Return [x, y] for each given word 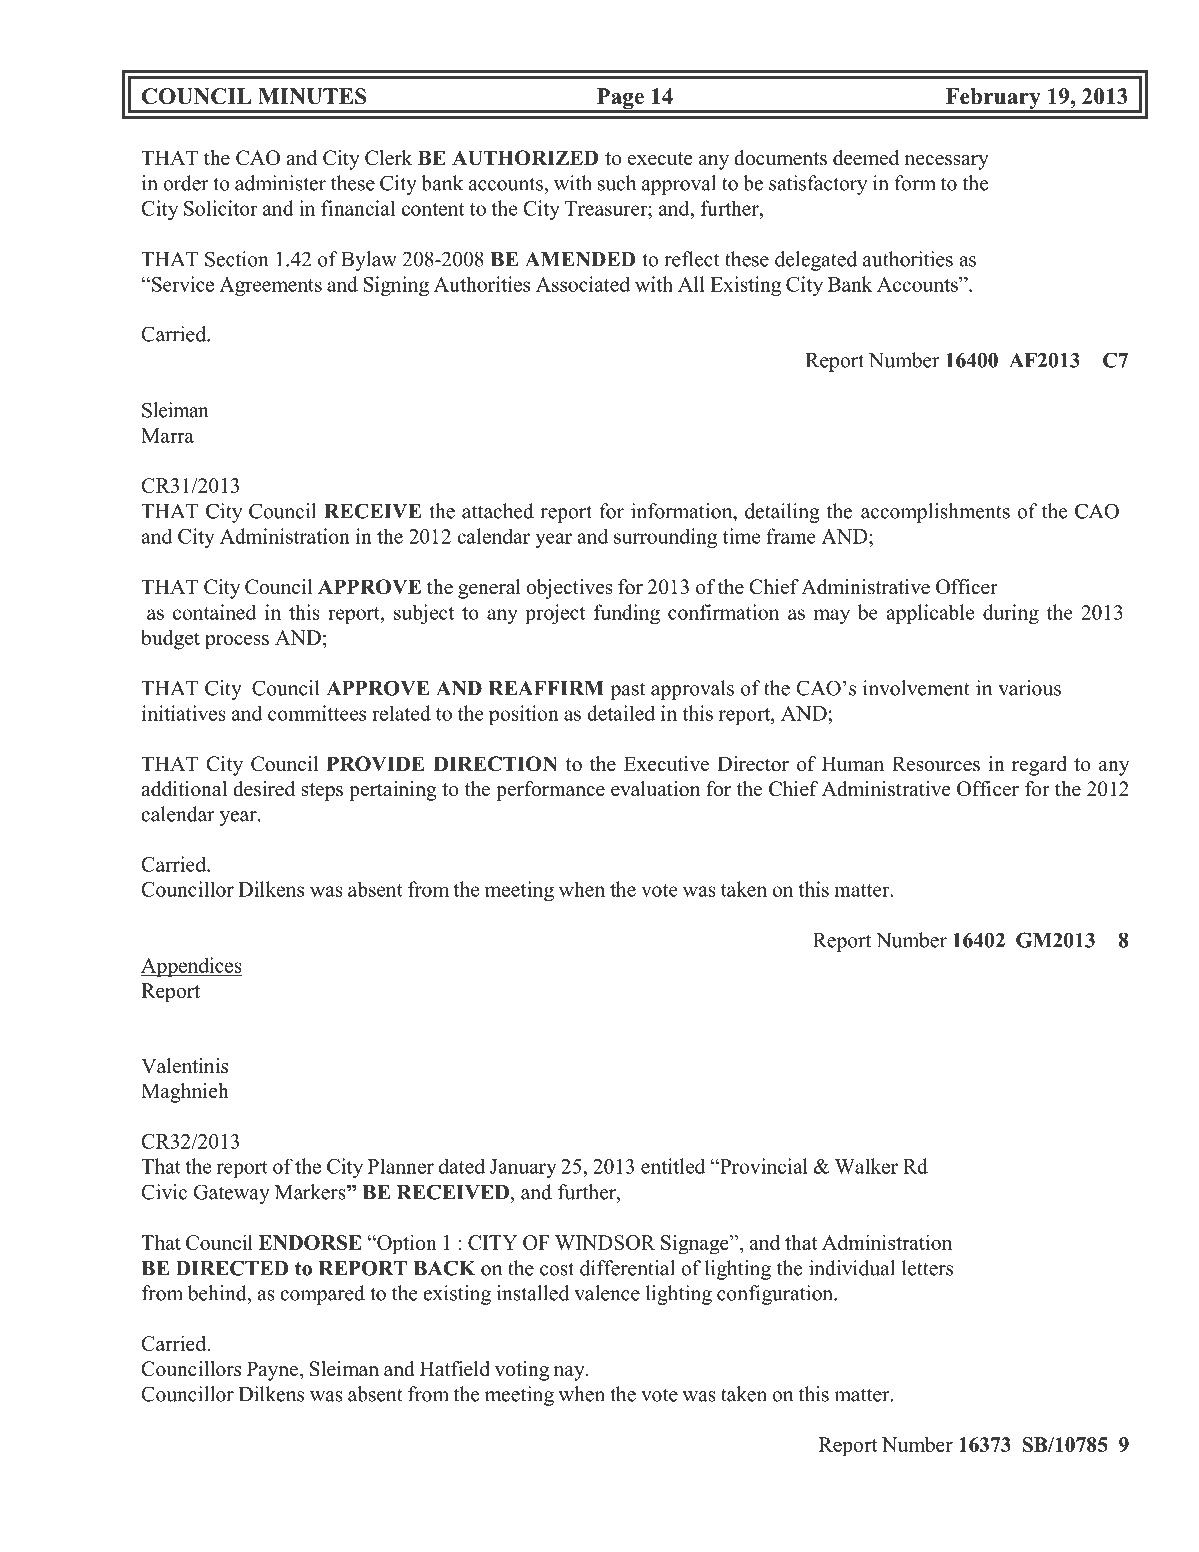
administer [280, 183]
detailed [621, 713]
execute [660, 159]
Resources [936, 764]
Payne [272, 1371]
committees [317, 713]
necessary [947, 162]
